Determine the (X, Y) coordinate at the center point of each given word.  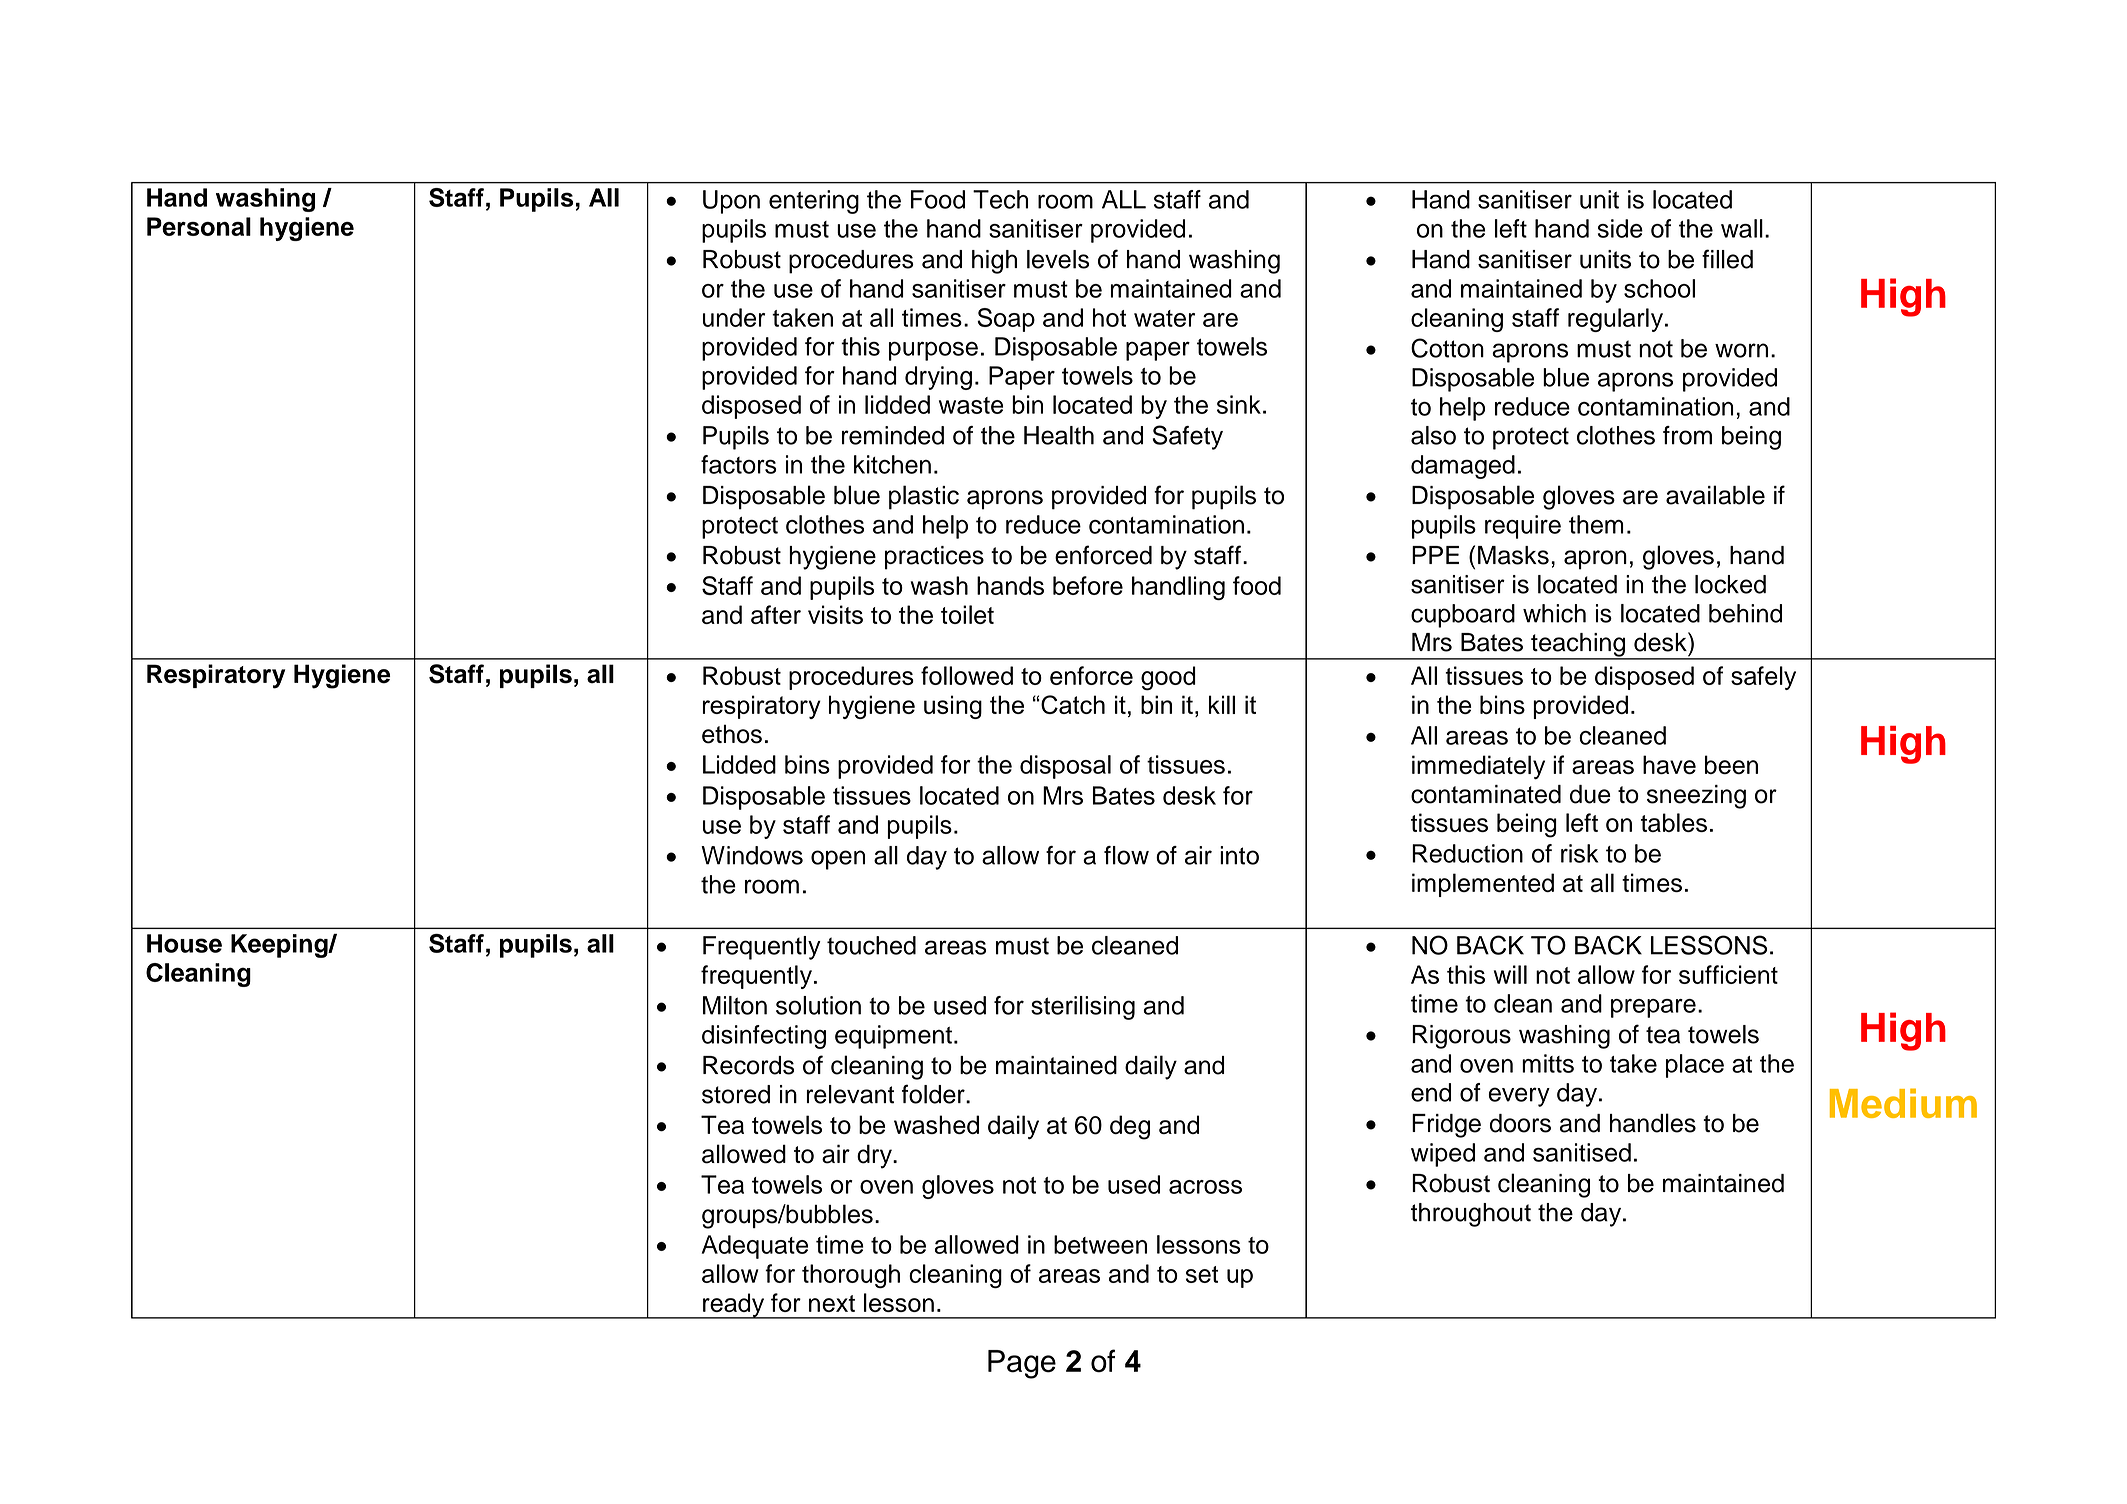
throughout (1471, 1215)
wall (1742, 228)
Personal (199, 226)
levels (1058, 259)
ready (734, 1306)
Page (1022, 1364)
